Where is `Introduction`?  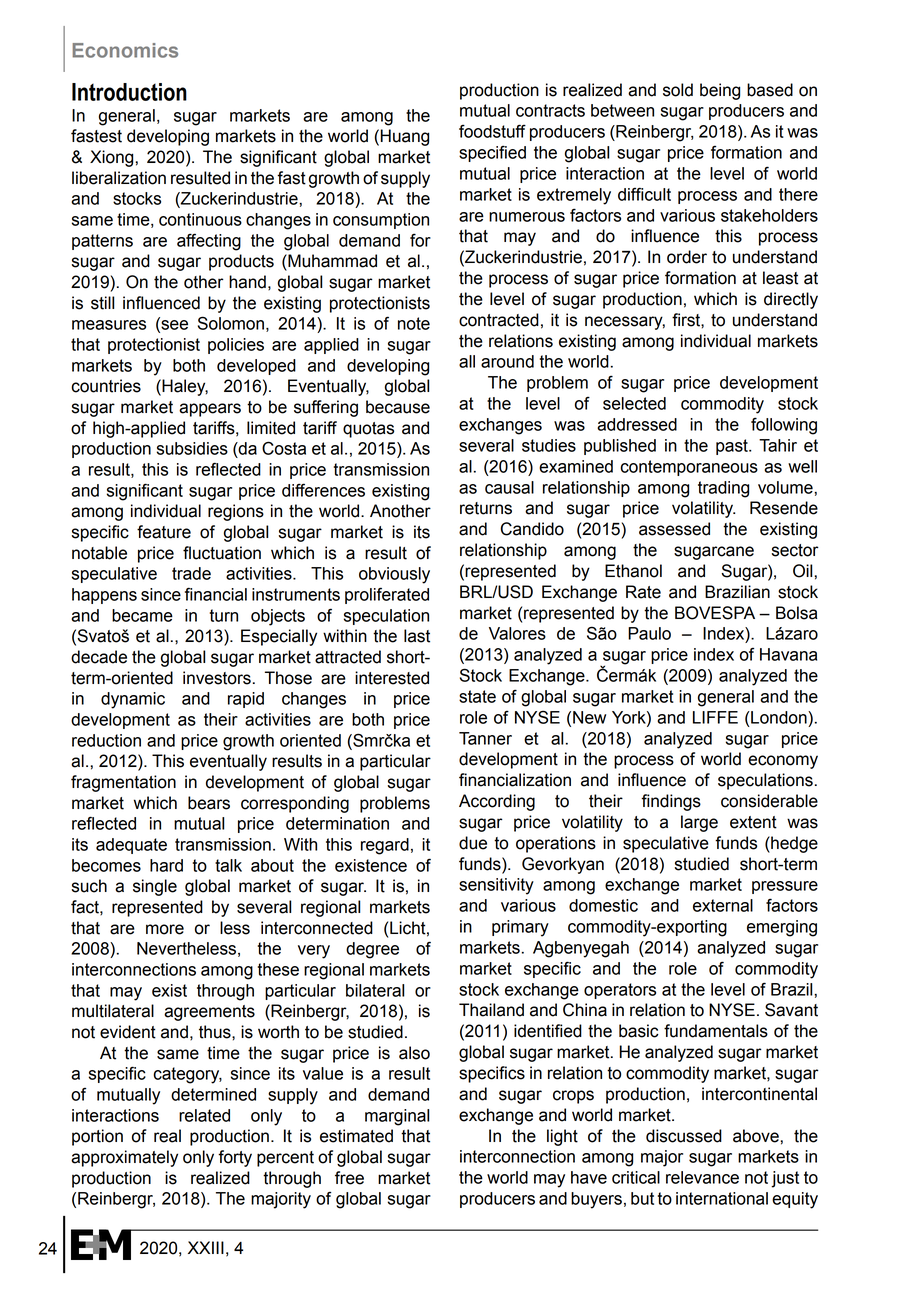 Introduction is located at coordinates (129, 92).
